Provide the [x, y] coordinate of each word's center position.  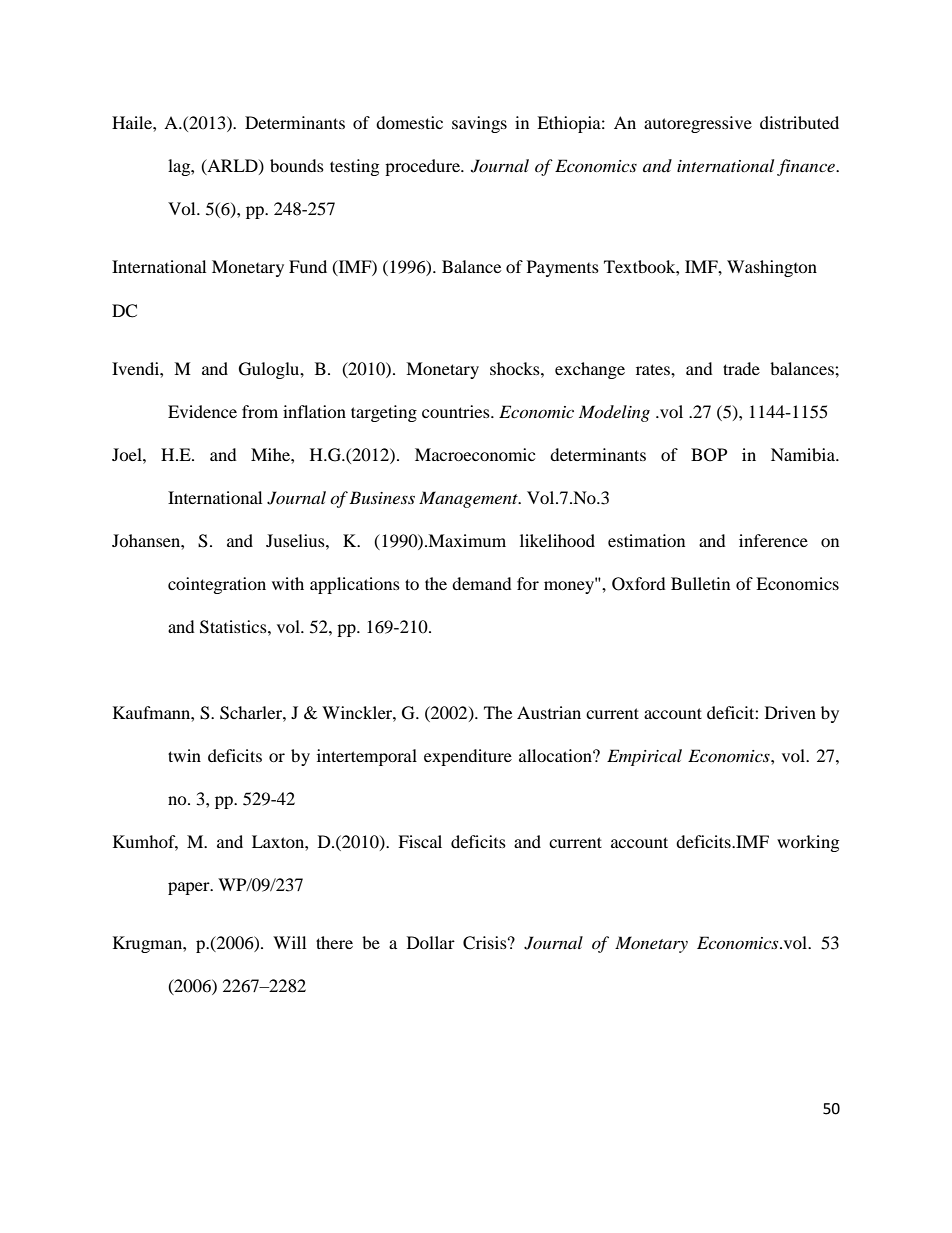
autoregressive [698, 124]
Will [289, 942]
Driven [790, 712]
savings [479, 124]
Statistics [234, 627]
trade [741, 368]
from [260, 411]
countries [457, 411]
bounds [297, 165]
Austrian [549, 712]
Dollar [431, 942]
